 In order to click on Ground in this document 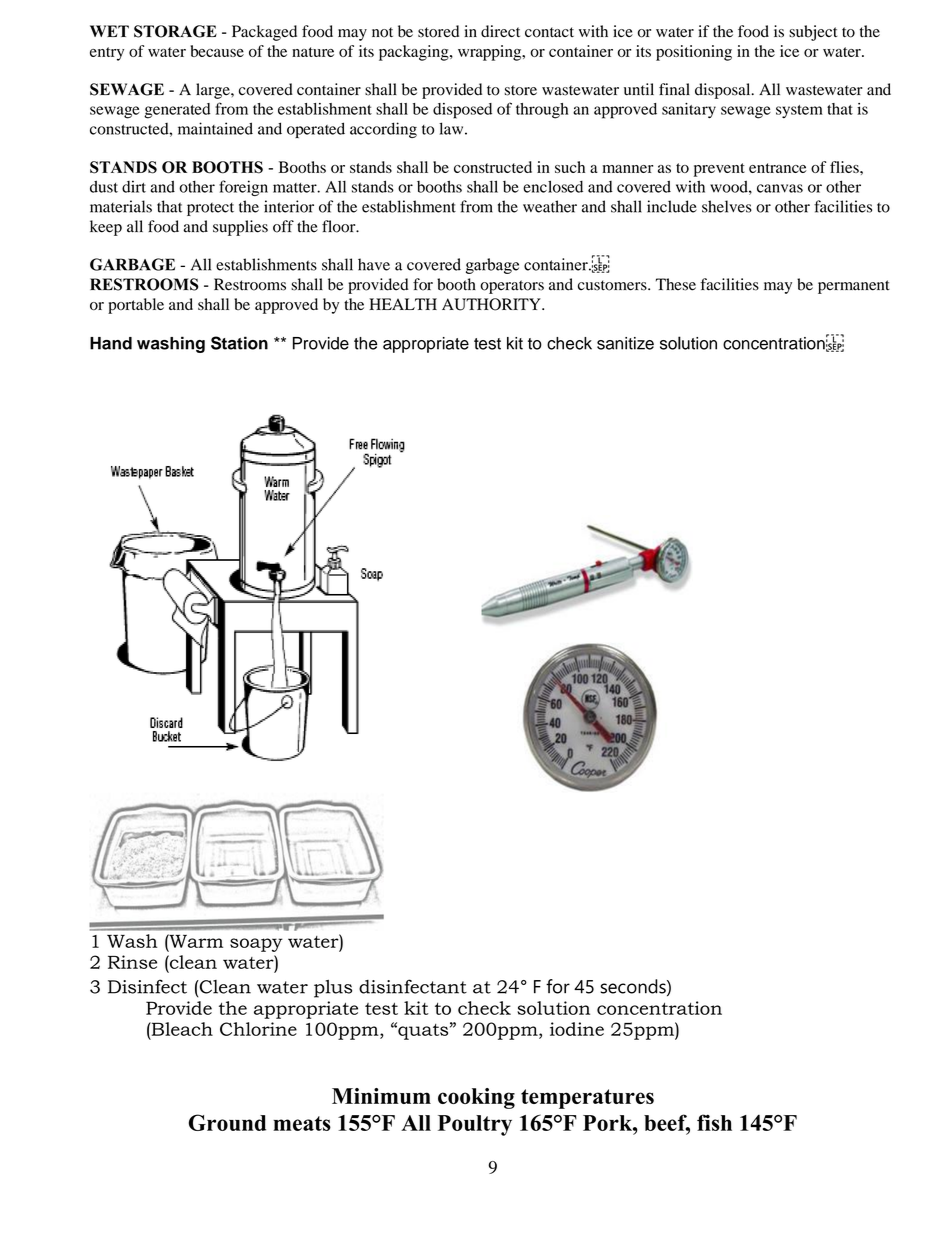, I will do `click(227, 1122)`.
